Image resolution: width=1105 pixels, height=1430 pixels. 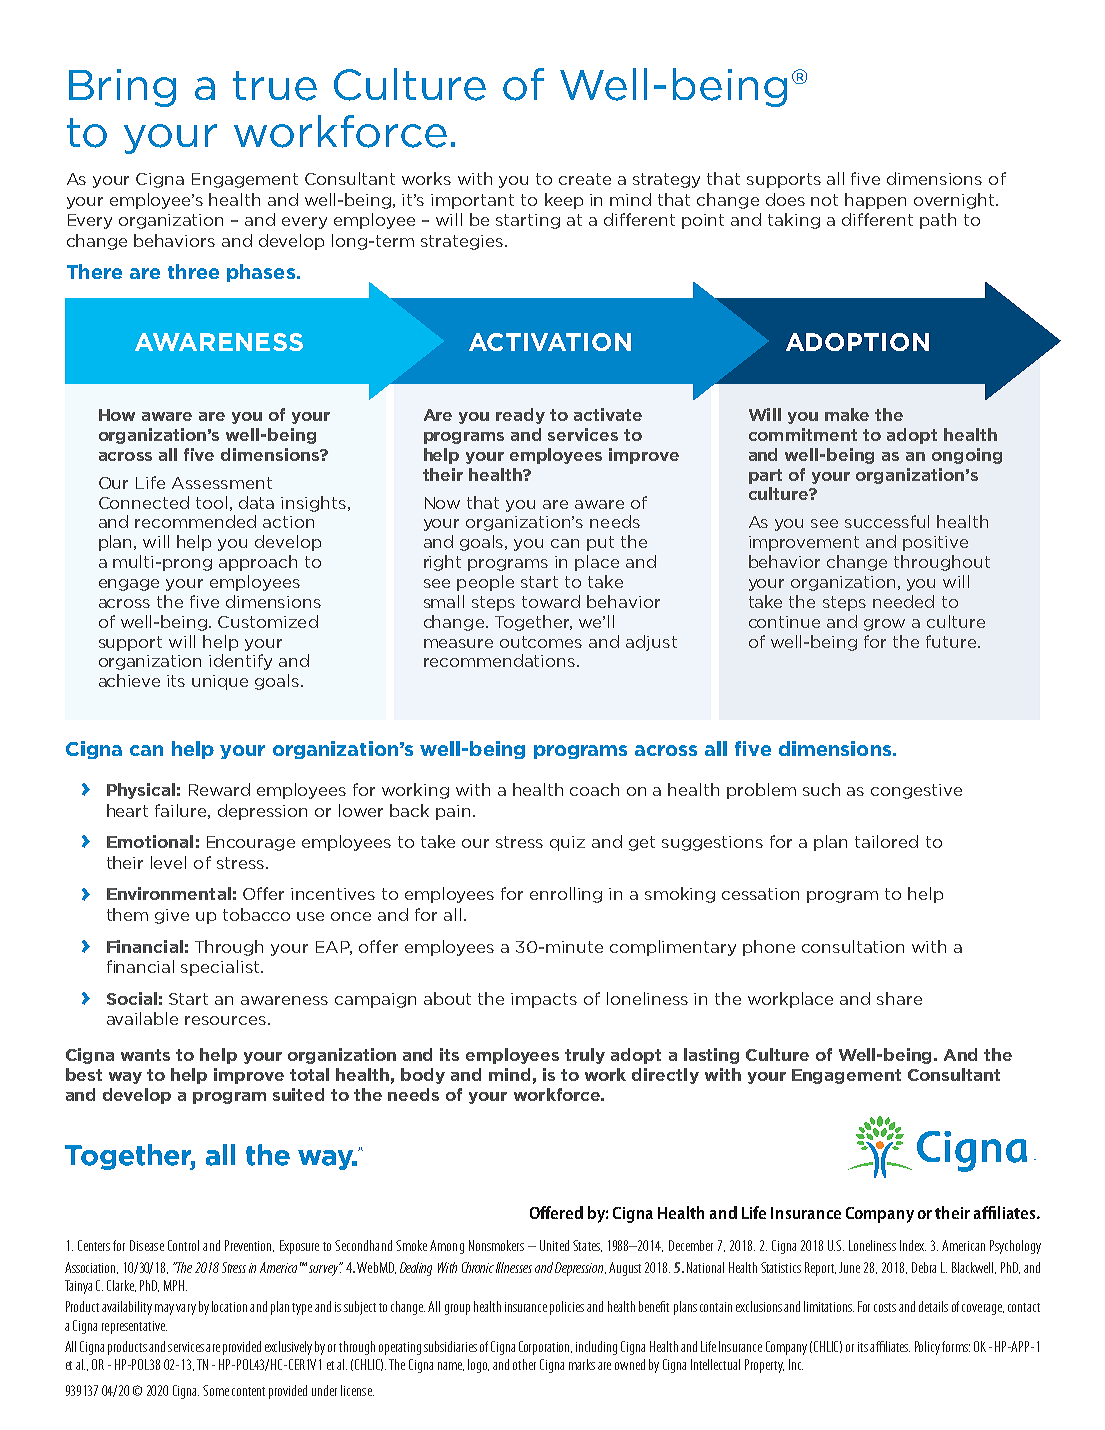 I want to click on ongoing, so click(x=967, y=456).
